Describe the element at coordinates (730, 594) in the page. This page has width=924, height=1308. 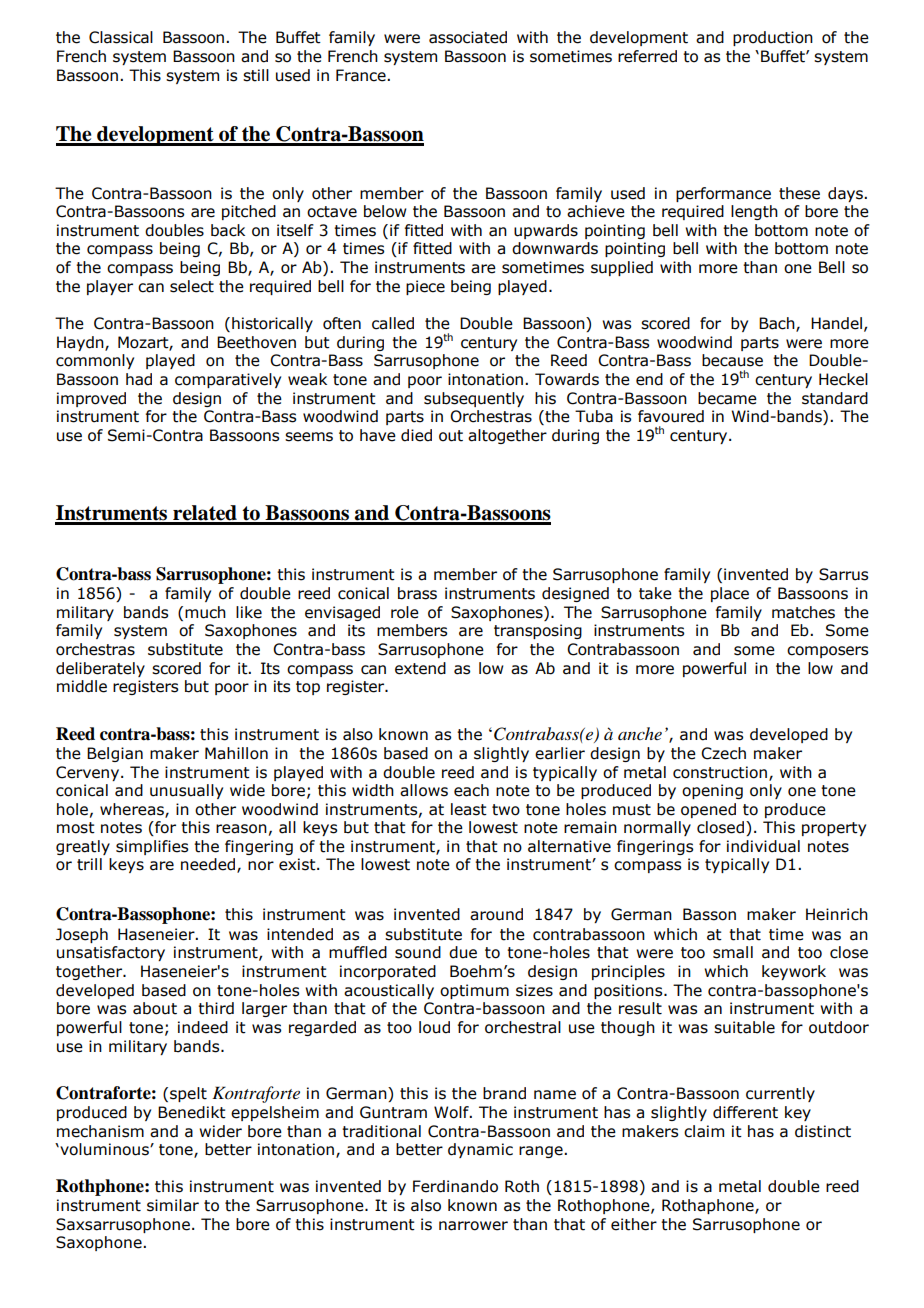
I see `place` at that location.
